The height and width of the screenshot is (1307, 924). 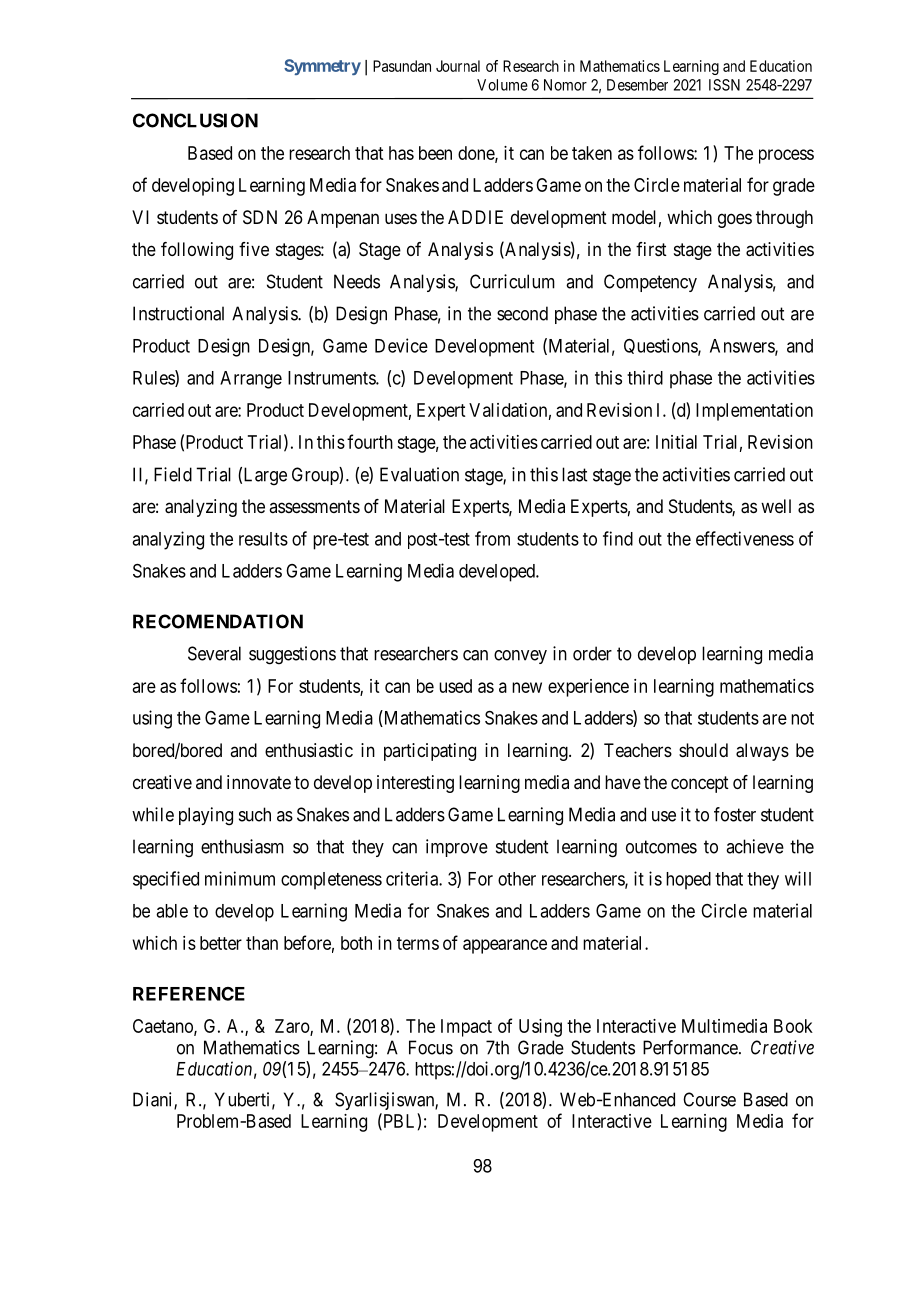 What do you see at coordinates (754, 412) in the screenshot?
I see `Implementation` at bounding box center [754, 412].
